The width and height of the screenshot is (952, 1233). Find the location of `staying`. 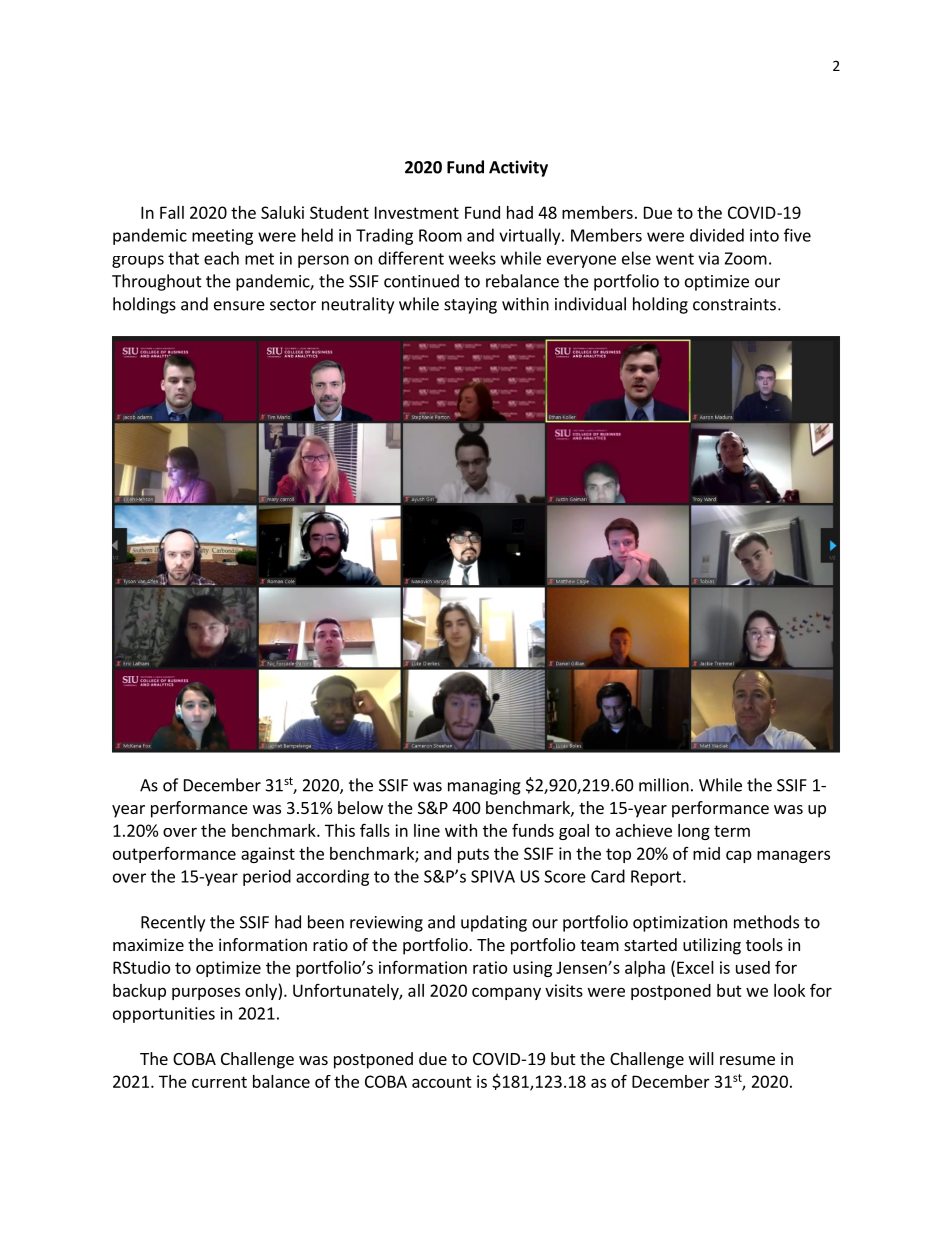

staying is located at coordinates (470, 306).
